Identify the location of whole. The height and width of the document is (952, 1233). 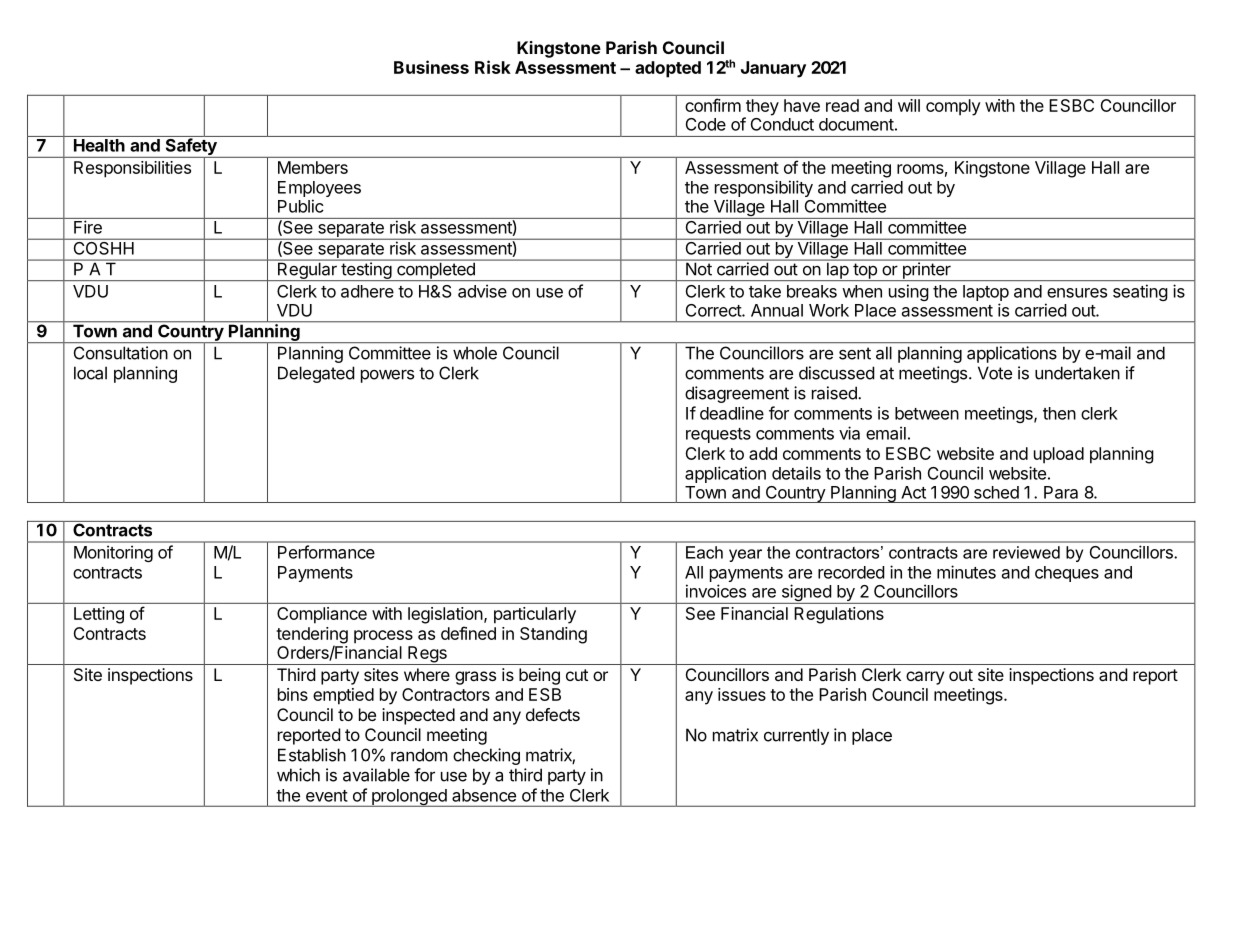
(475, 353).
